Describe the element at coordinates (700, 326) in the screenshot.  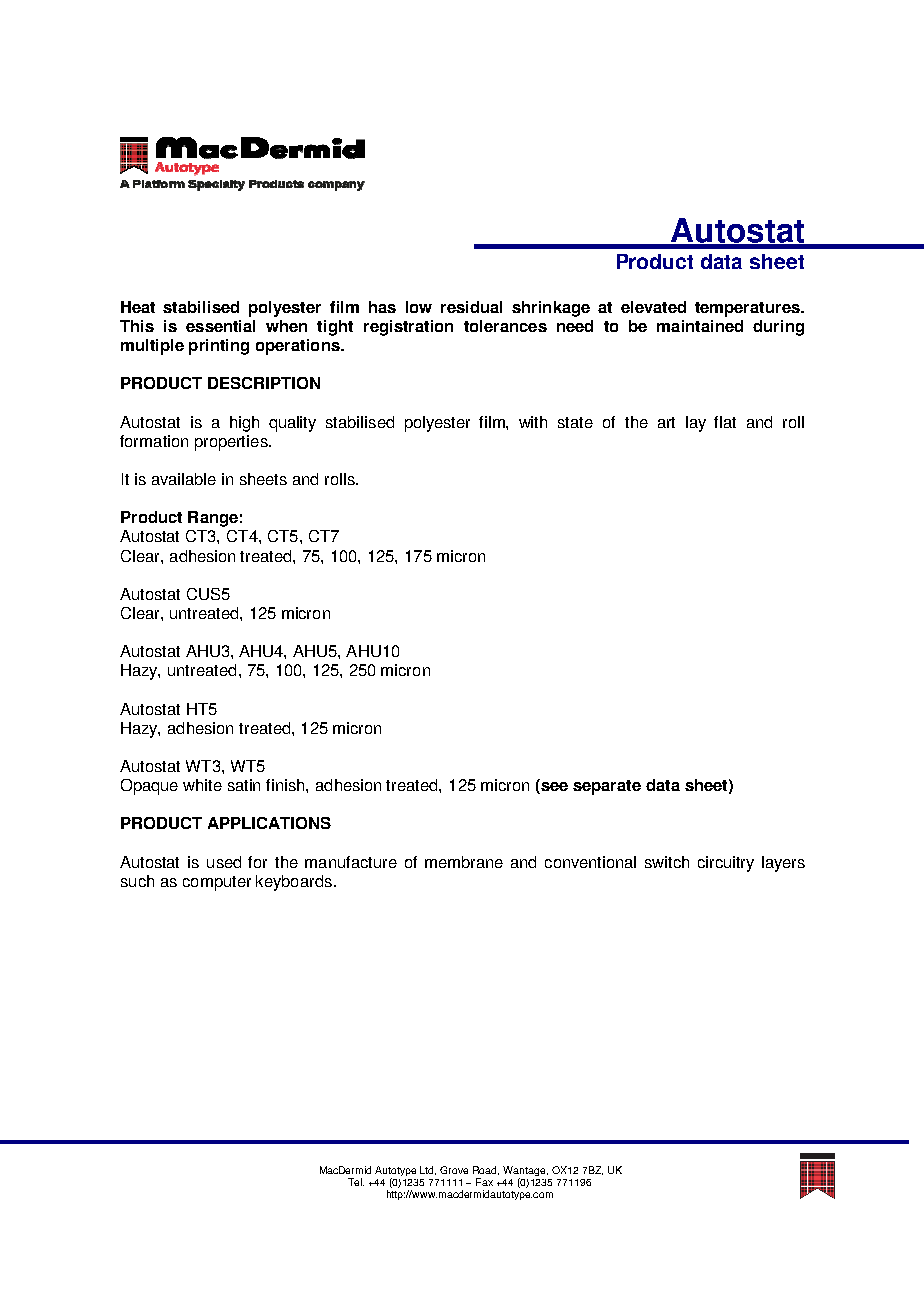
I see `maintained` at that location.
